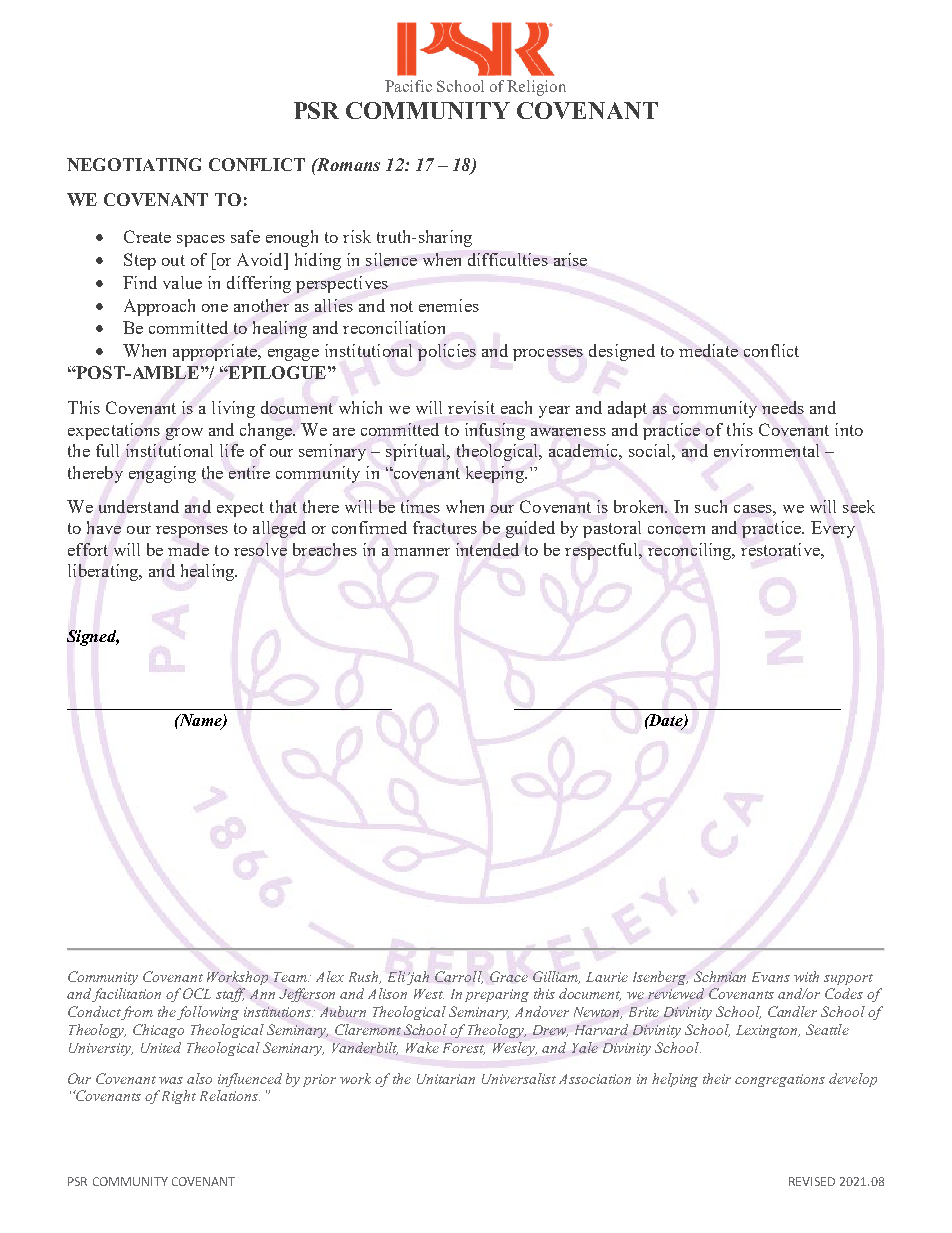 Image resolution: width=952 pixels, height=1233 pixels. Describe the element at coordinates (134, 164) in the page. I see `NEGOTIATING` at that location.
